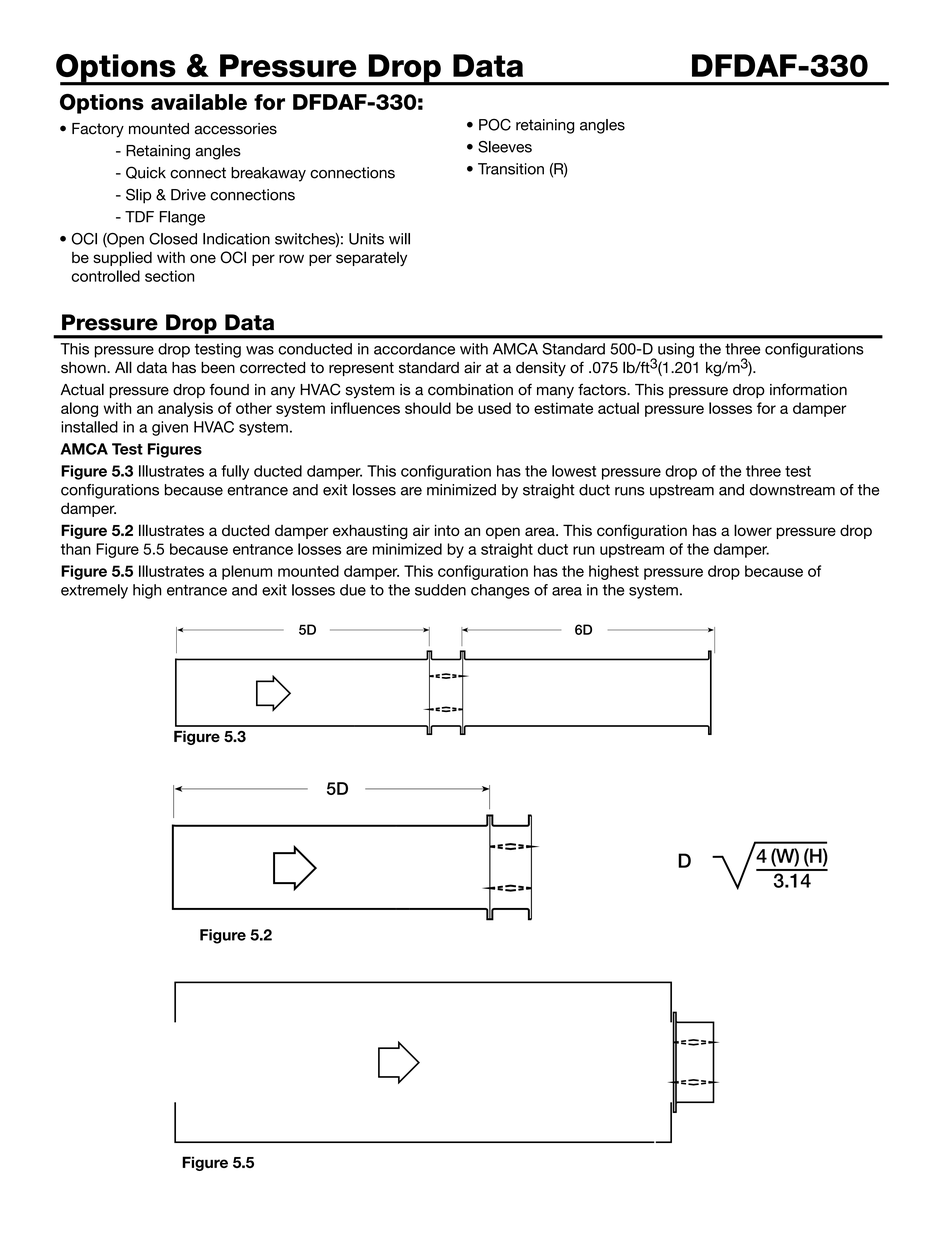  Describe the element at coordinates (753, 530) in the image. I see `lower` at that location.
